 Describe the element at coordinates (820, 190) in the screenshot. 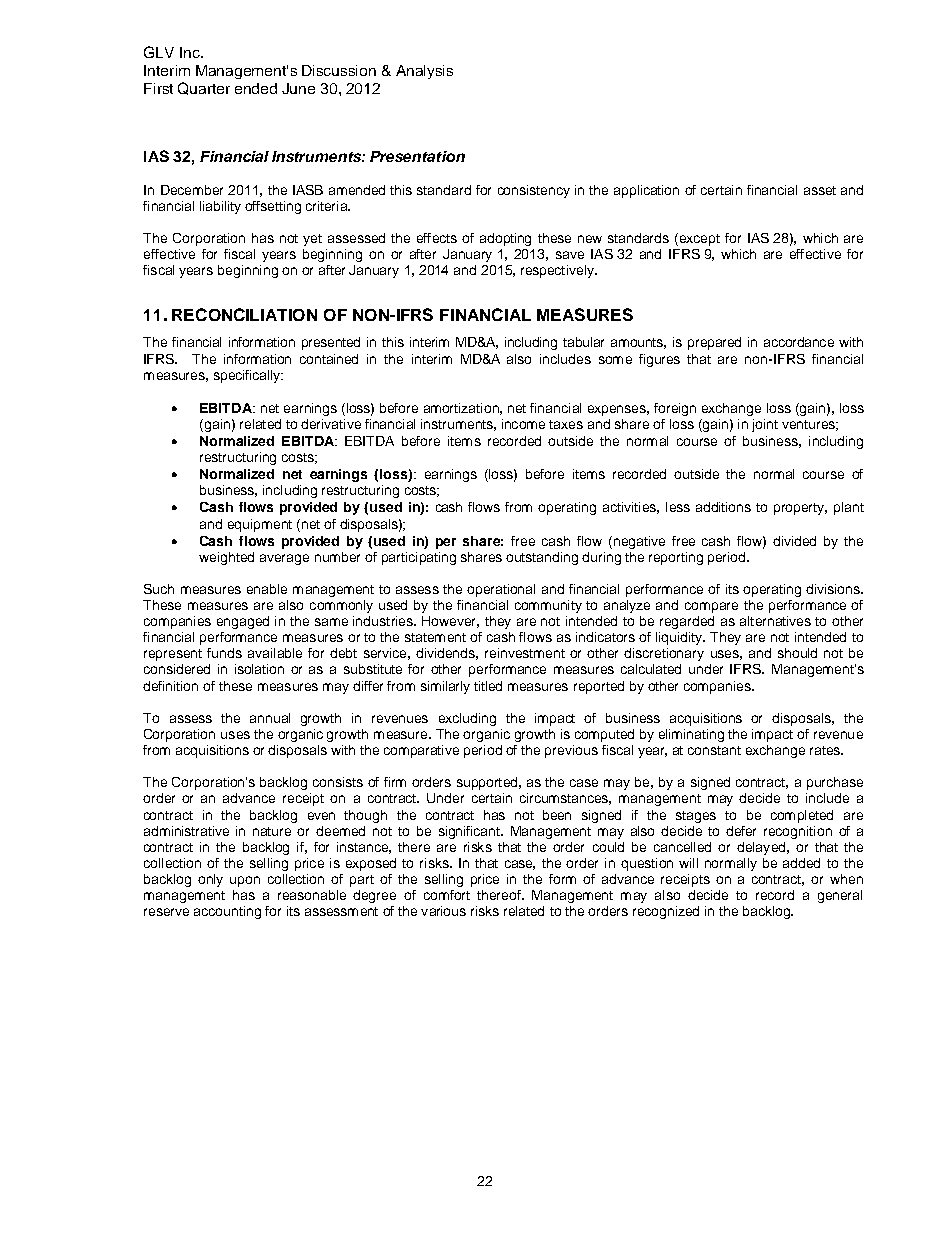

I see `asset` at that location.
